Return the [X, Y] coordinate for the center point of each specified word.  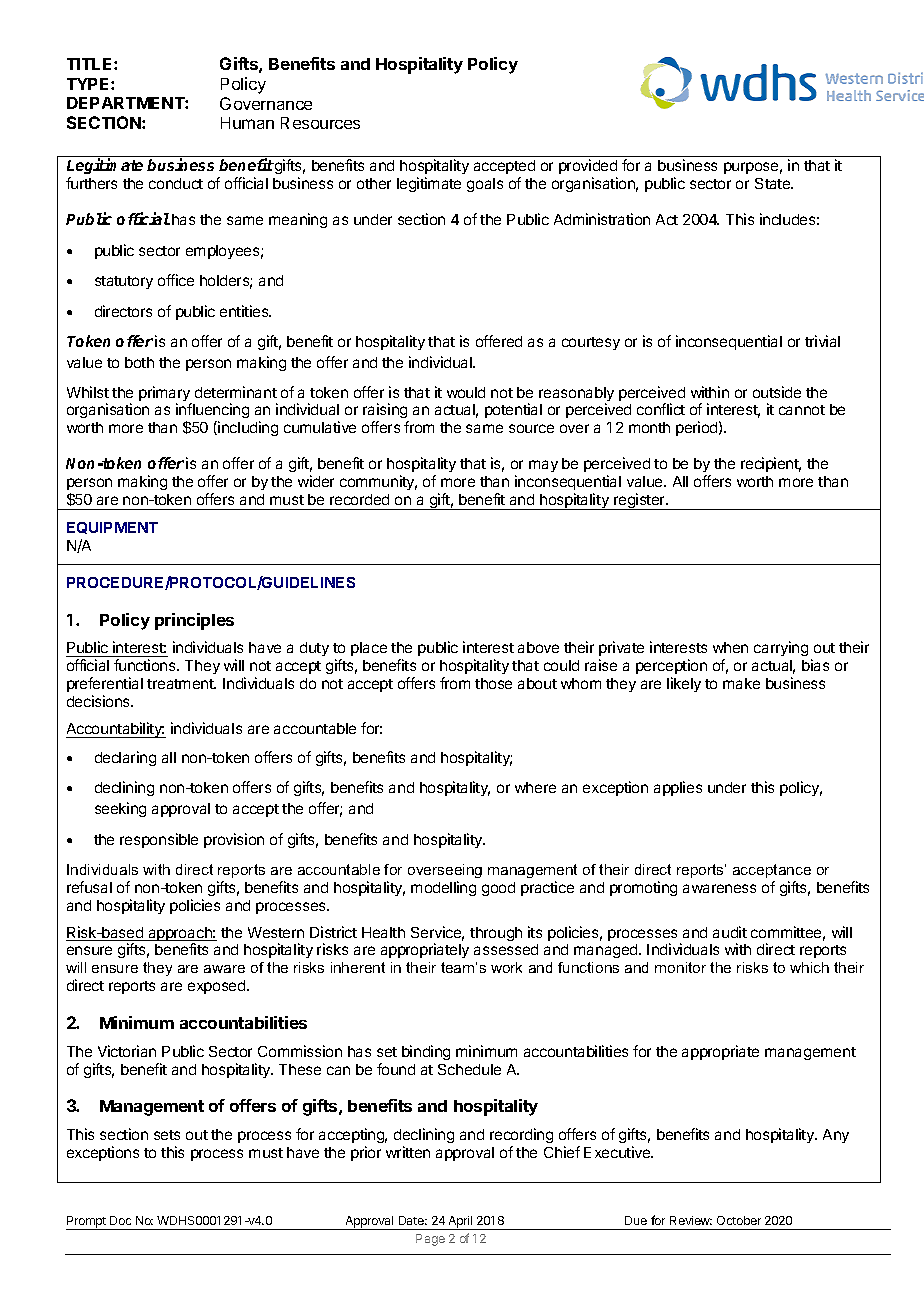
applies [678, 788]
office [176, 280]
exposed [218, 987]
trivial [822, 341]
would [466, 392]
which [809, 967]
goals [485, 185]
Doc [120, 1220]
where [535, 787]
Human [247, 123]
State [774, 183]
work [506, 967]
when [730, 647]
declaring [125, 758]
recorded [359, 499]
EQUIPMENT [112, 528]
